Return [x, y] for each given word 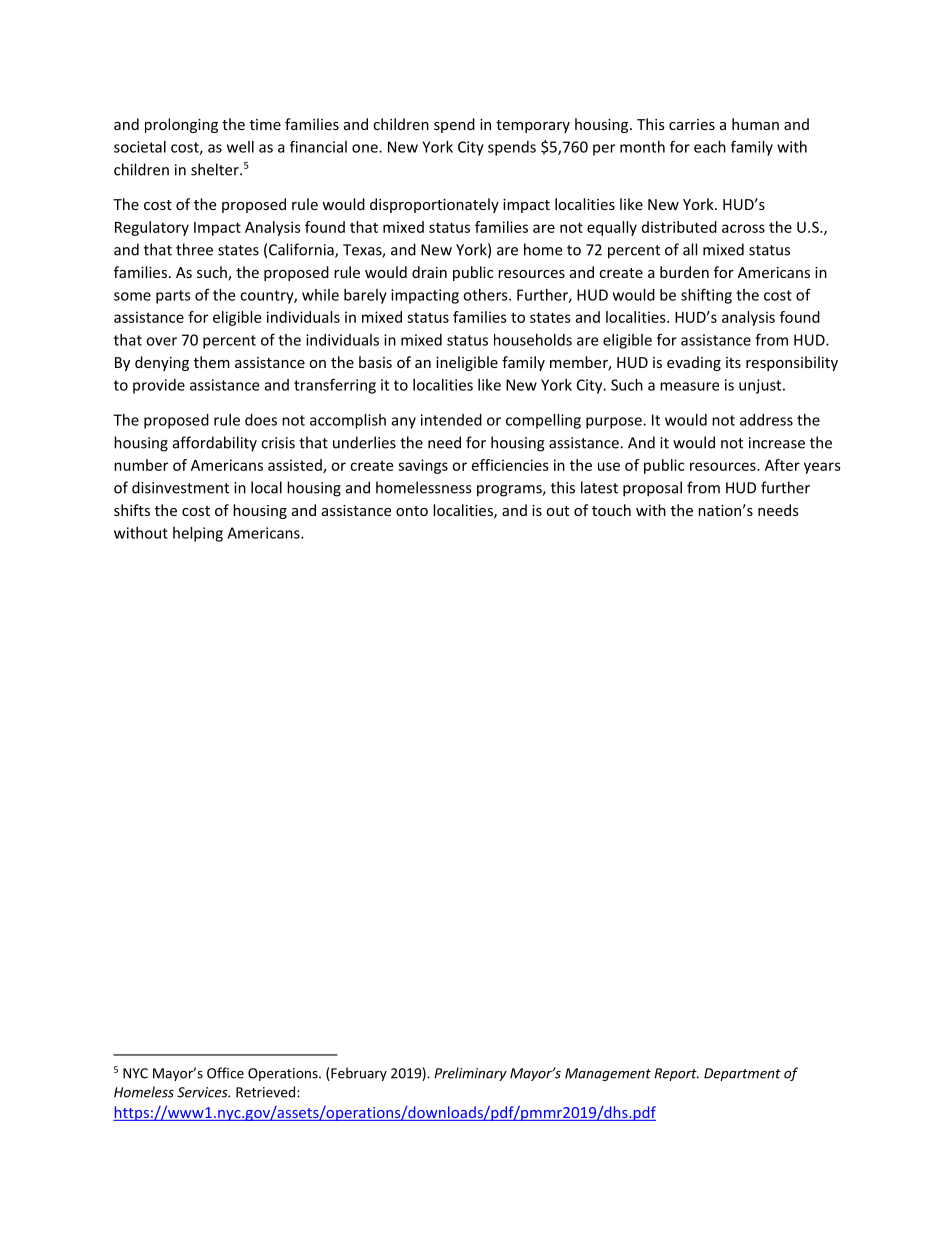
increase [777, 443]
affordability [215, 444]
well [240, 147]
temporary [533, 126]
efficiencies [510, 465]
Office [225, 1073]
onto [412, 511]
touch [611, 510]
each [710, 147]
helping [198, 534]
